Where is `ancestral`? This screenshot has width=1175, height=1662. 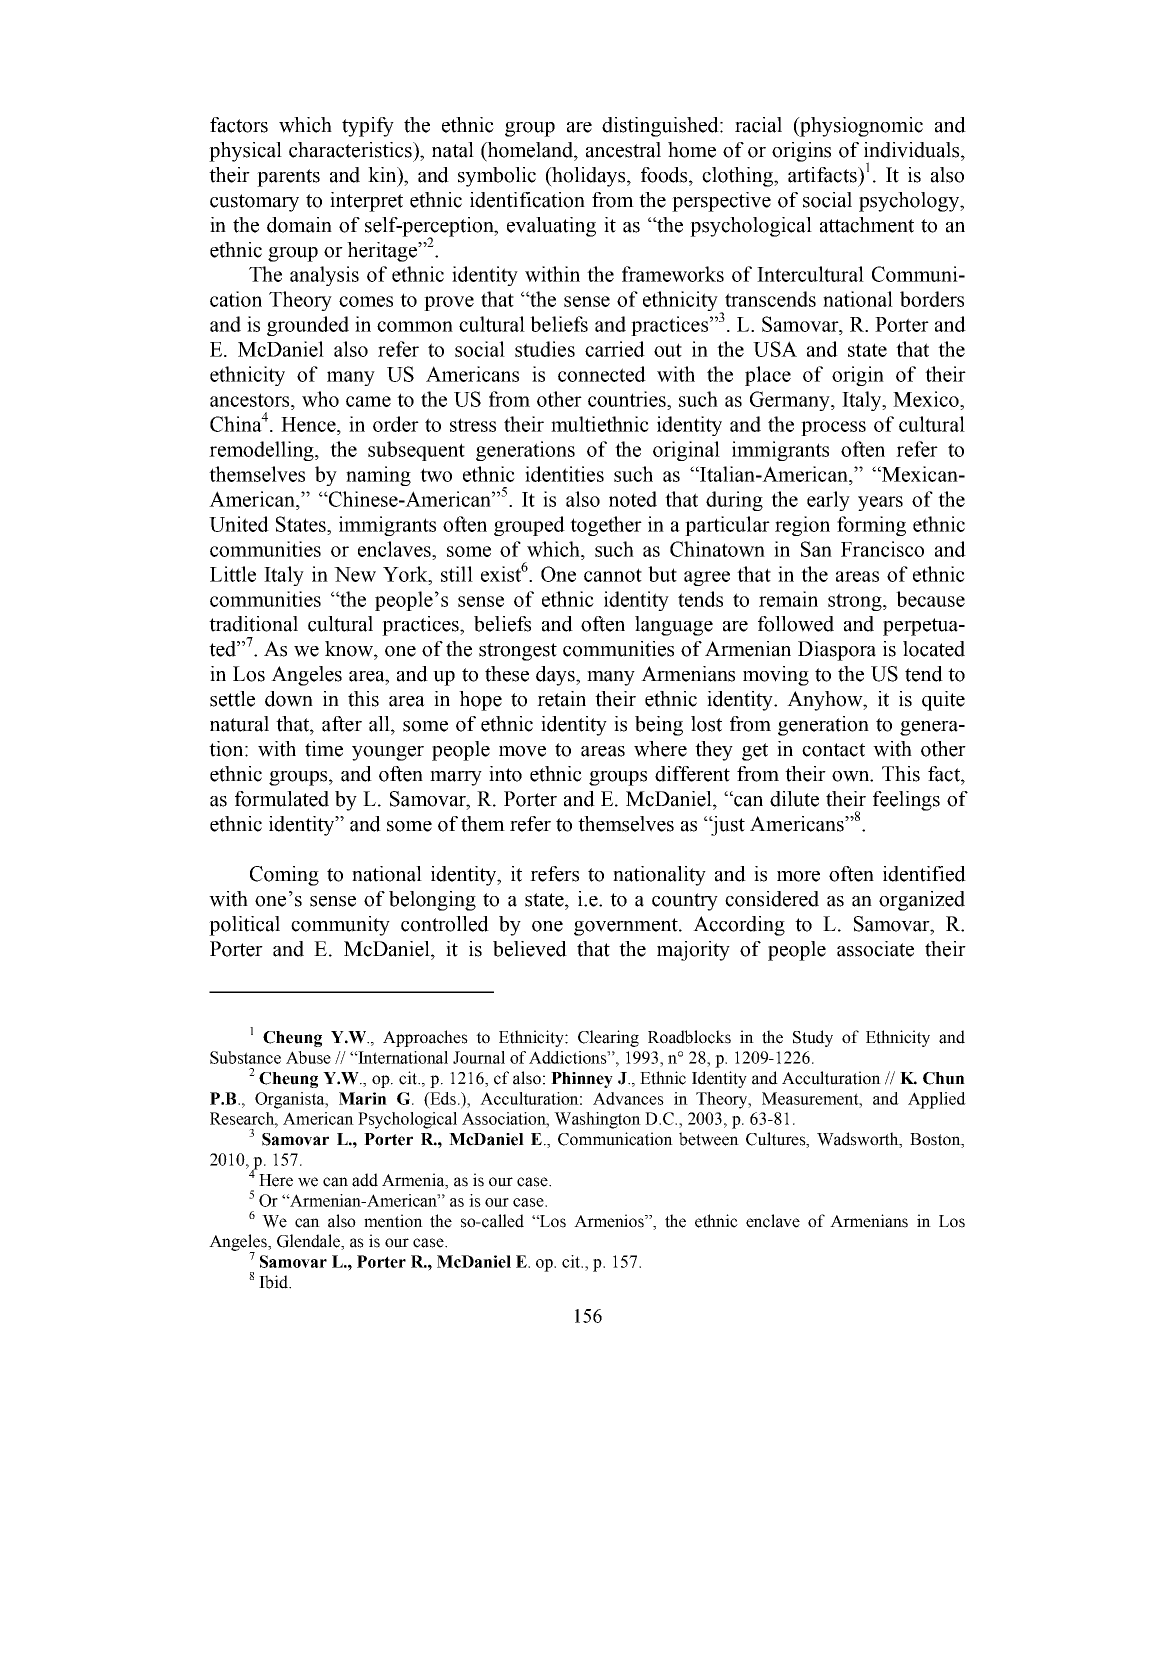
ancestral is located at coordinates (623, 150).
